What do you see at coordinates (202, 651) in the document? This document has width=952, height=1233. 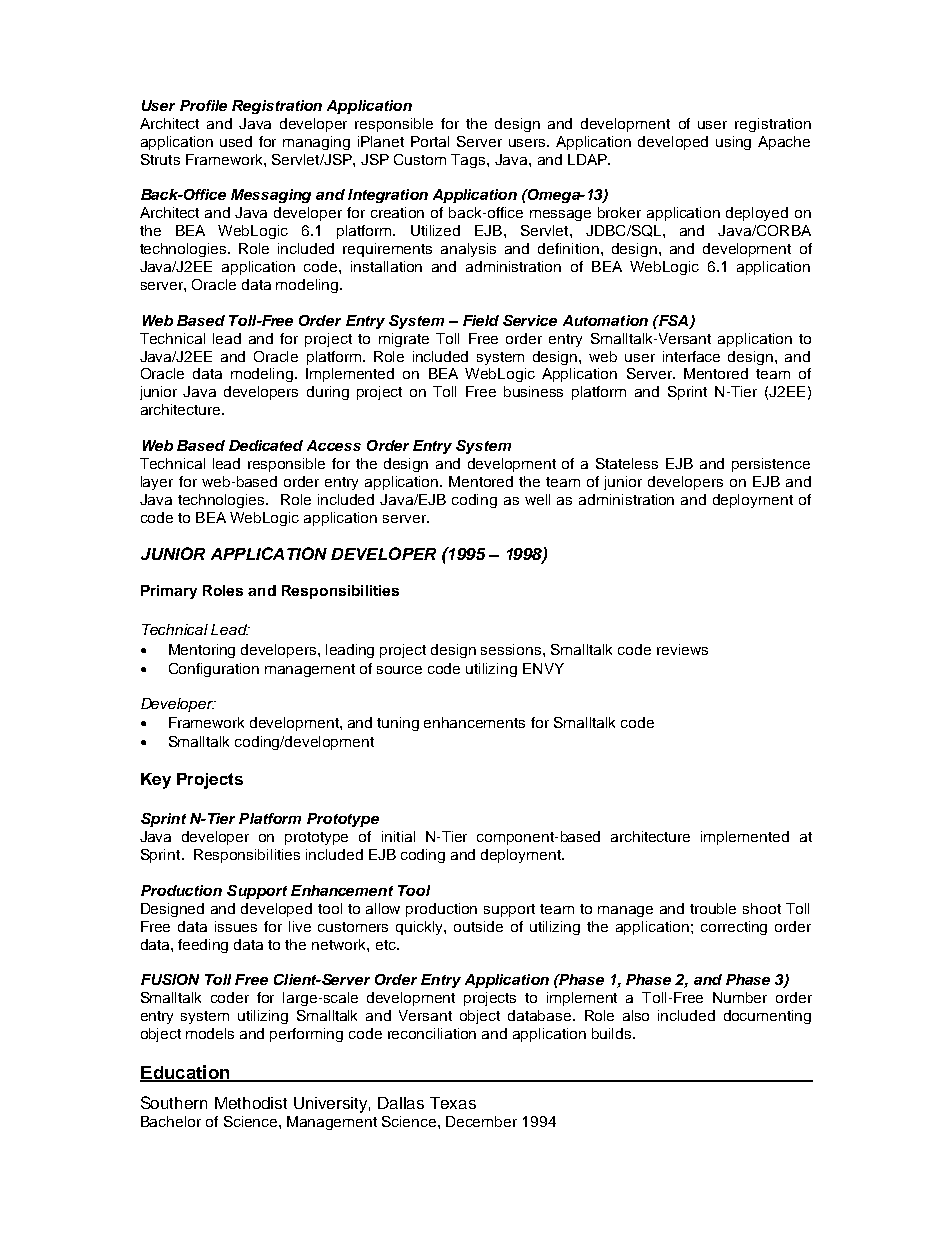 I see `Mentoring` at bounding box center [202, 651].
